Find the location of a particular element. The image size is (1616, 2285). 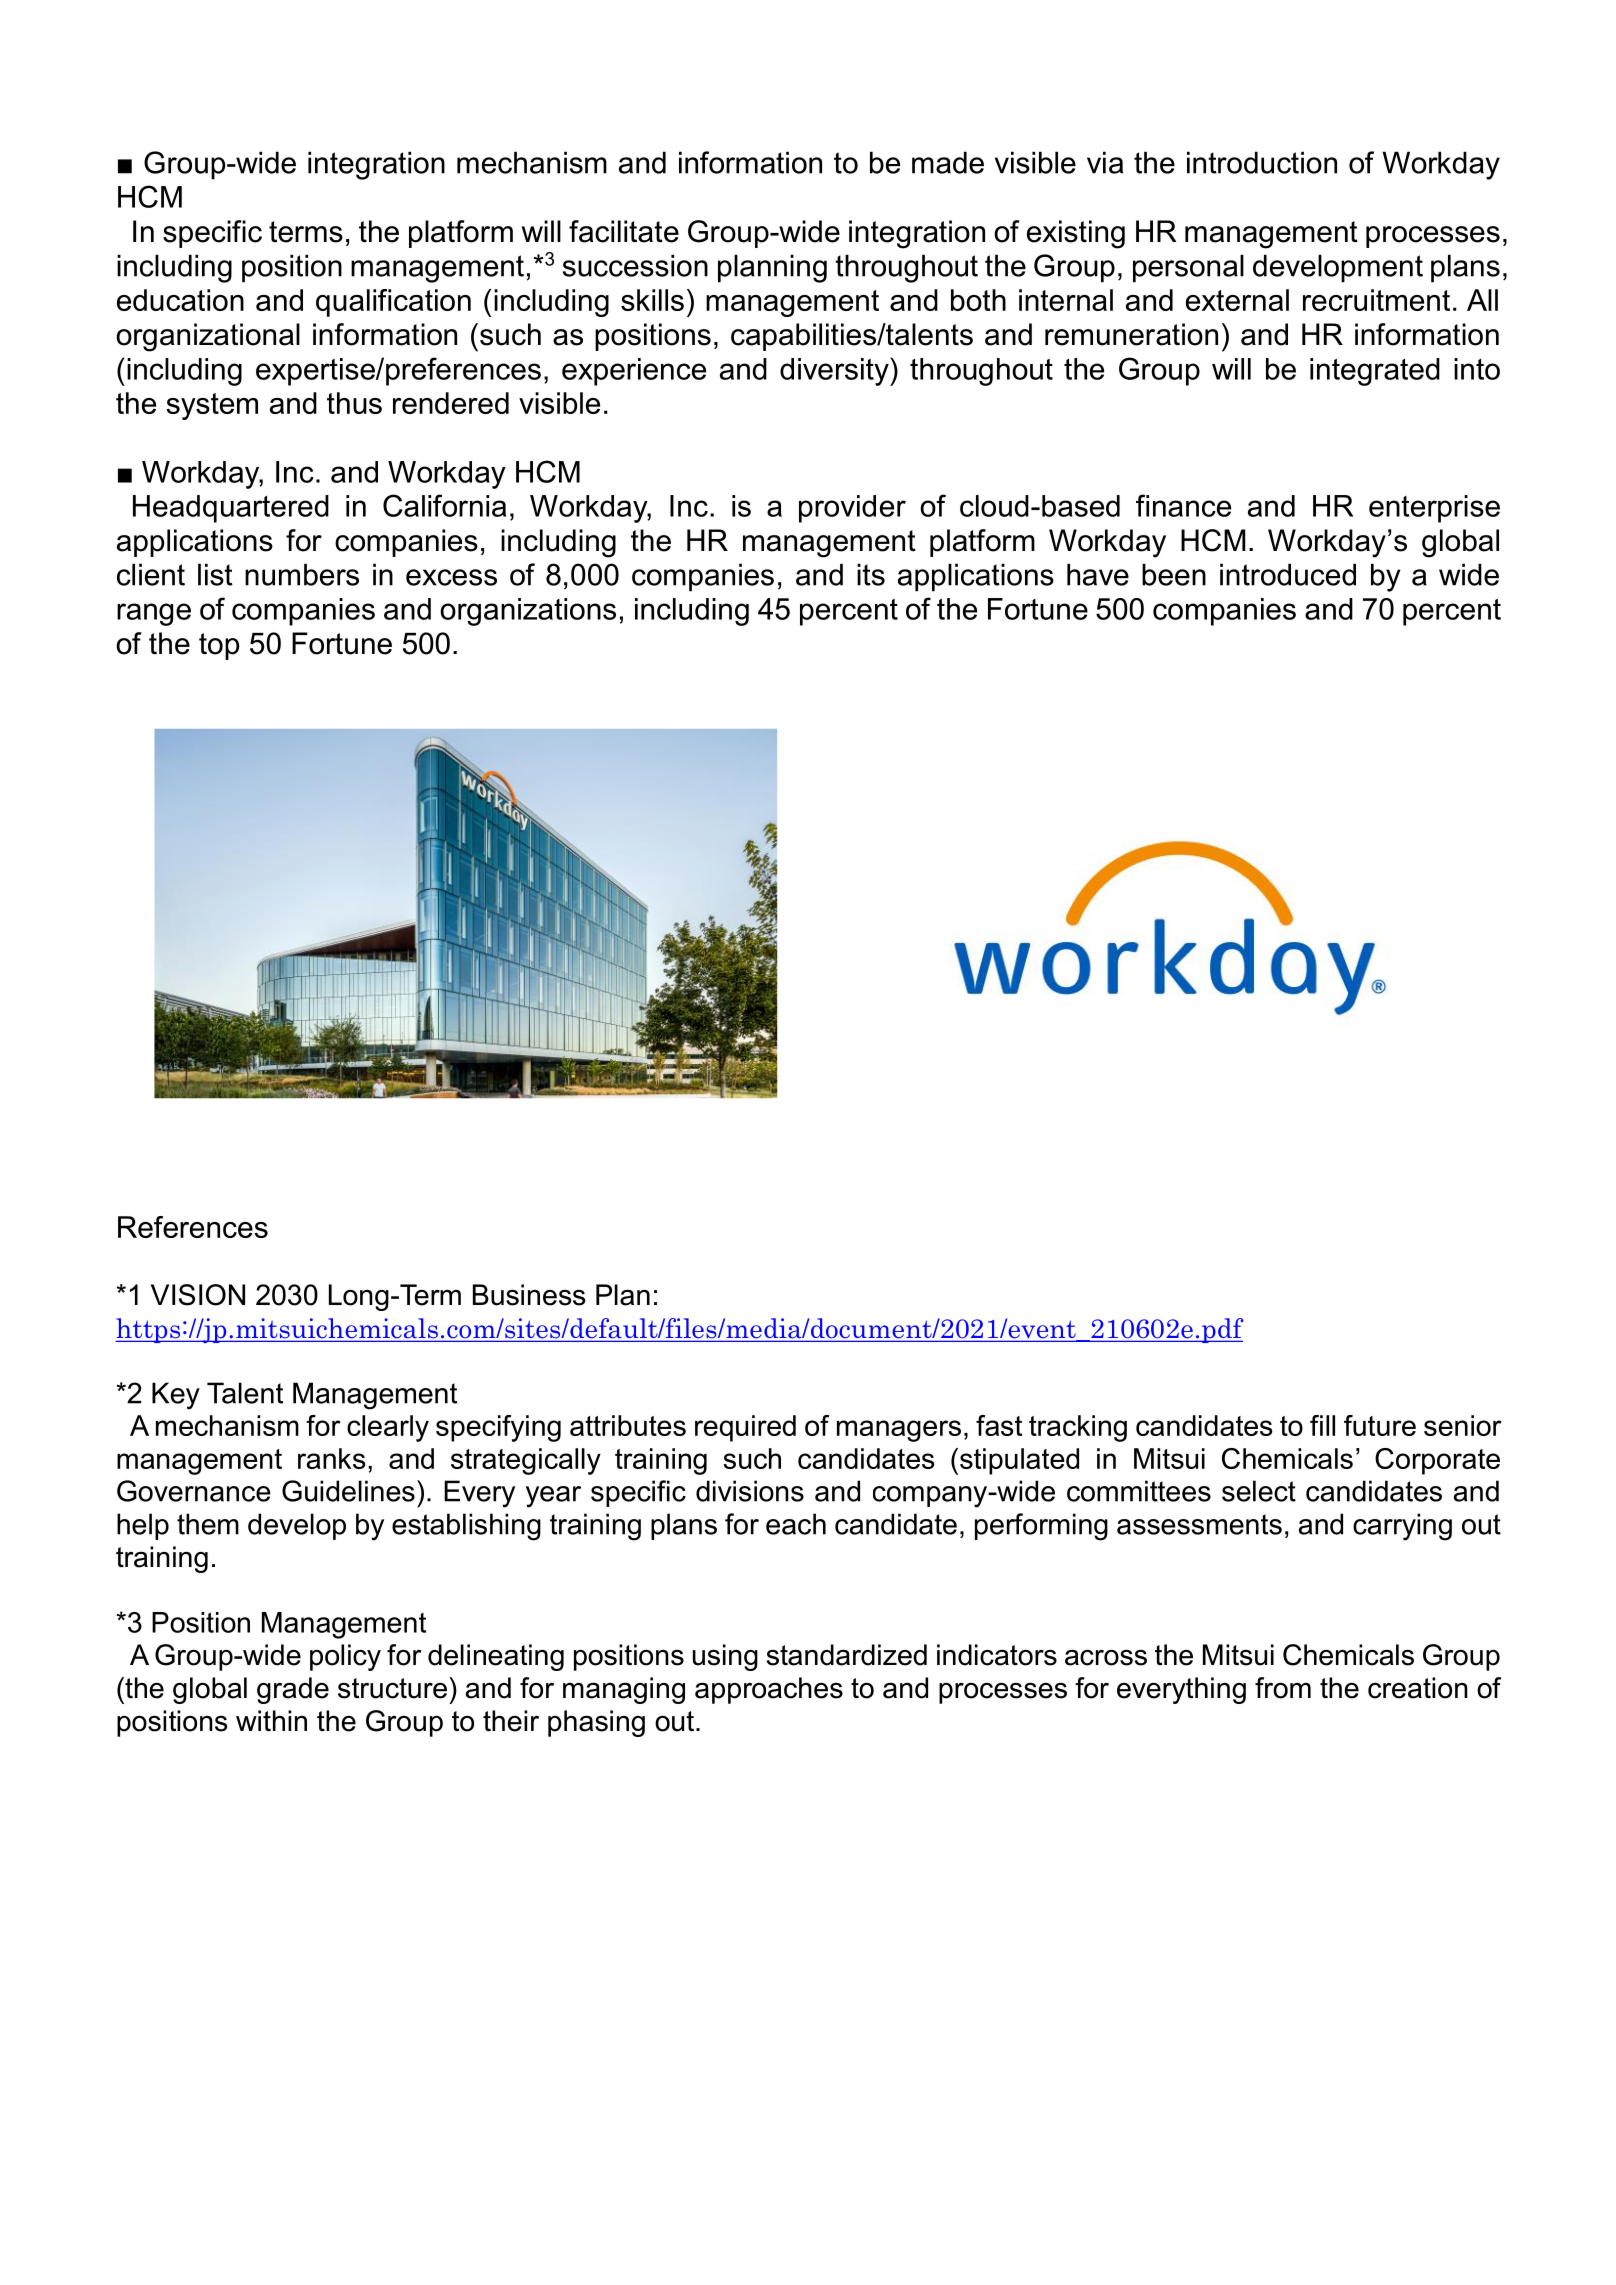

grade is located at coordinates (293, 1690).
